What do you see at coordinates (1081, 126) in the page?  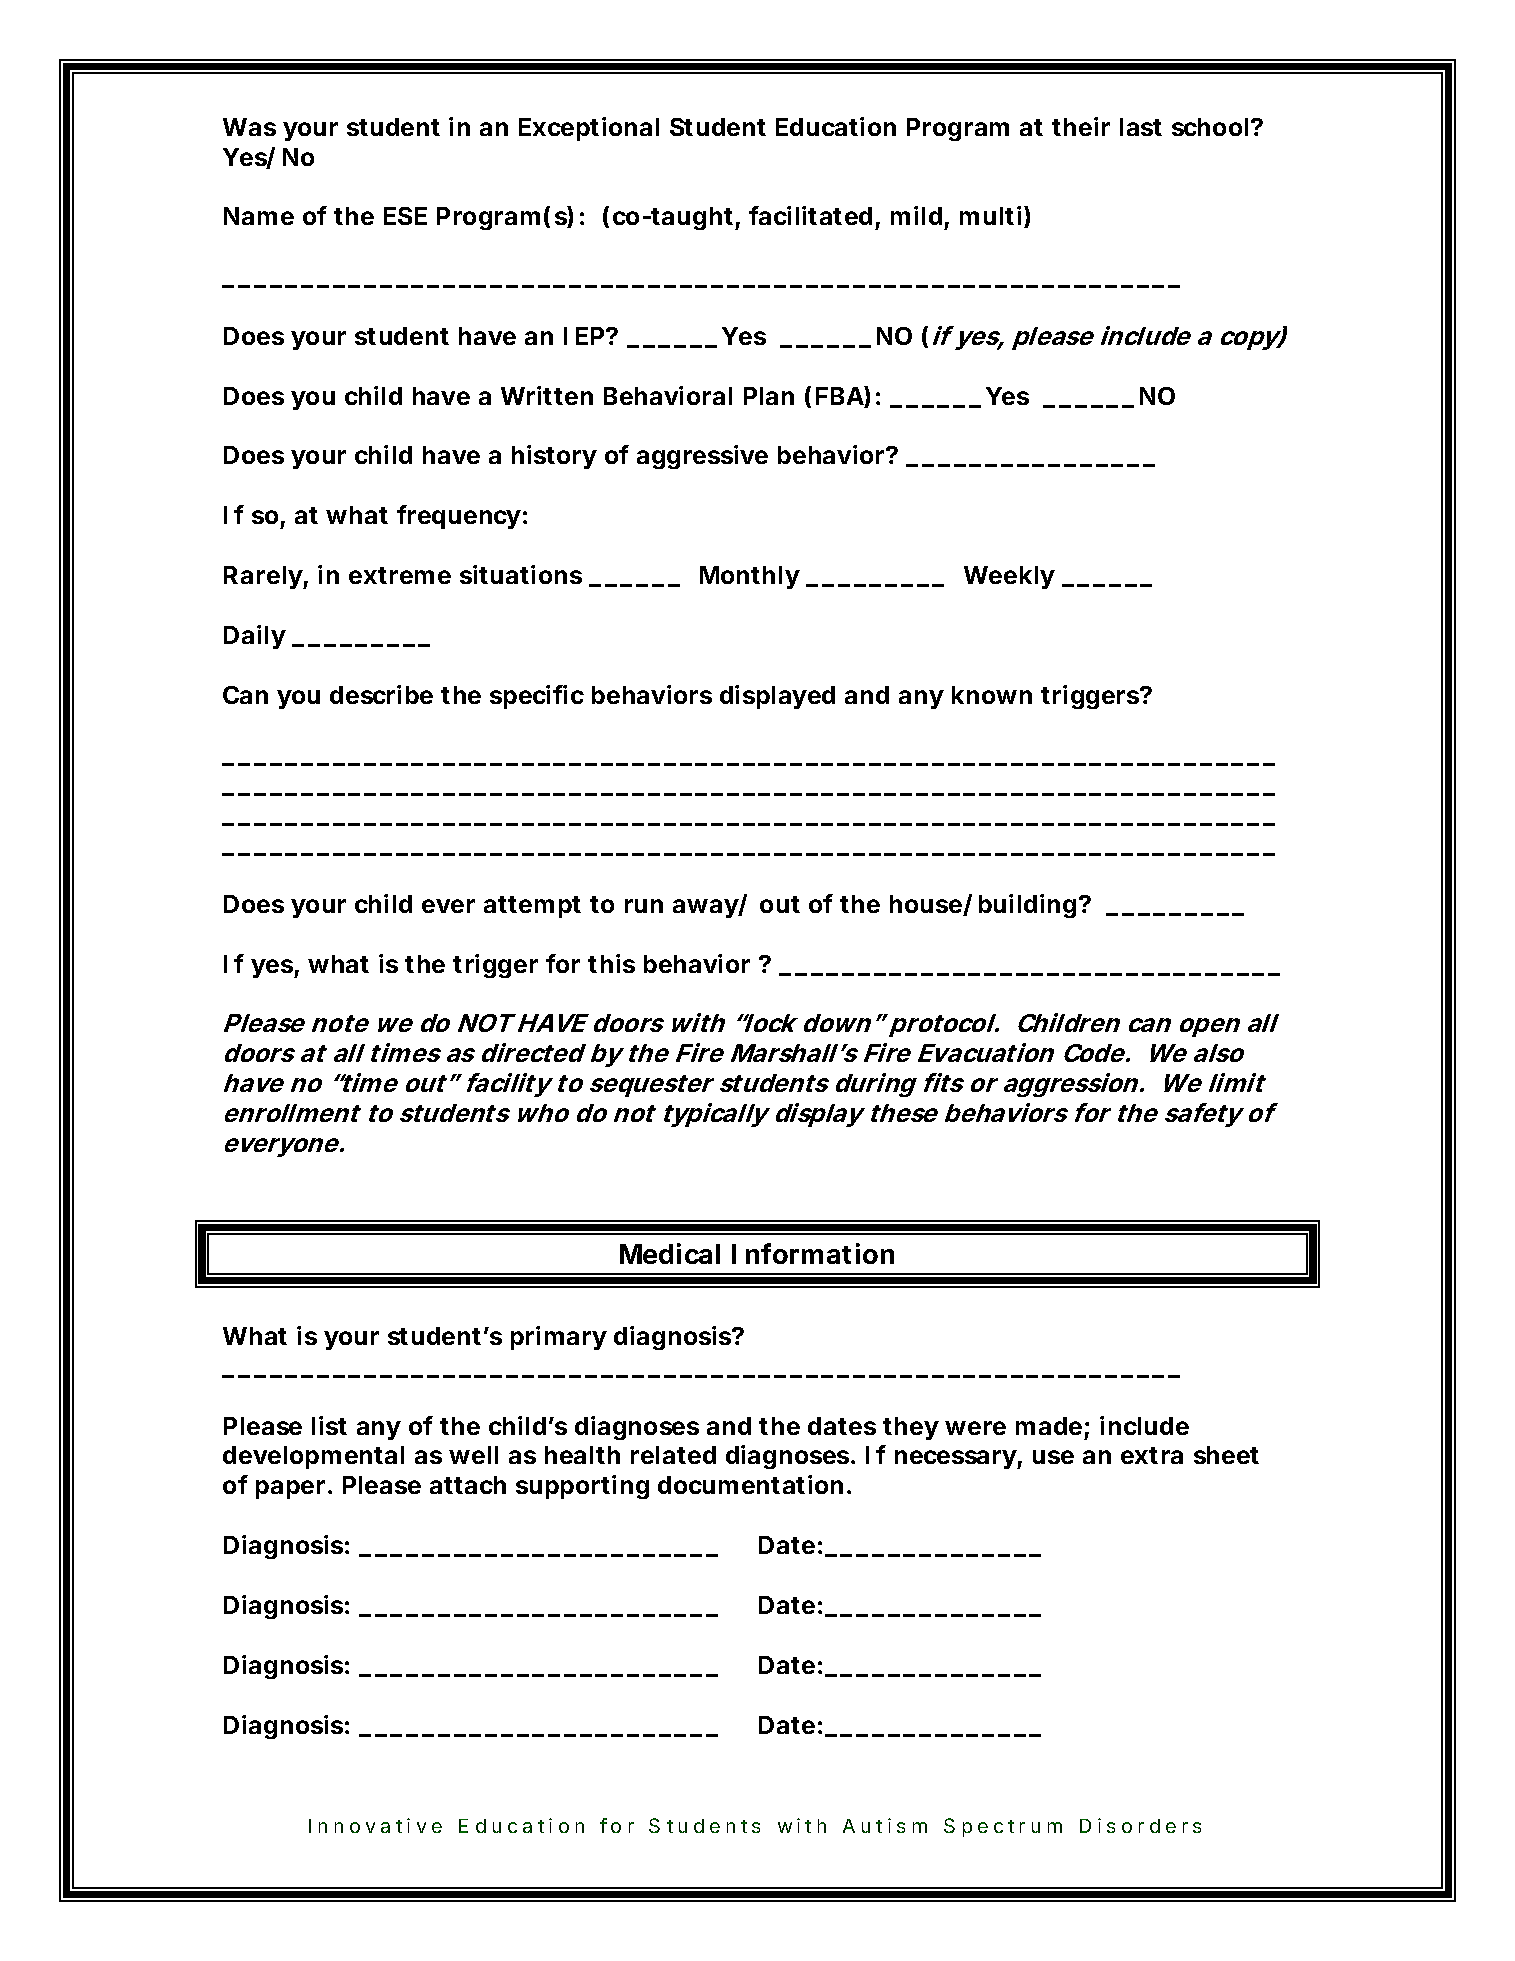 I see `their` at bounding box center [1081, 126].
